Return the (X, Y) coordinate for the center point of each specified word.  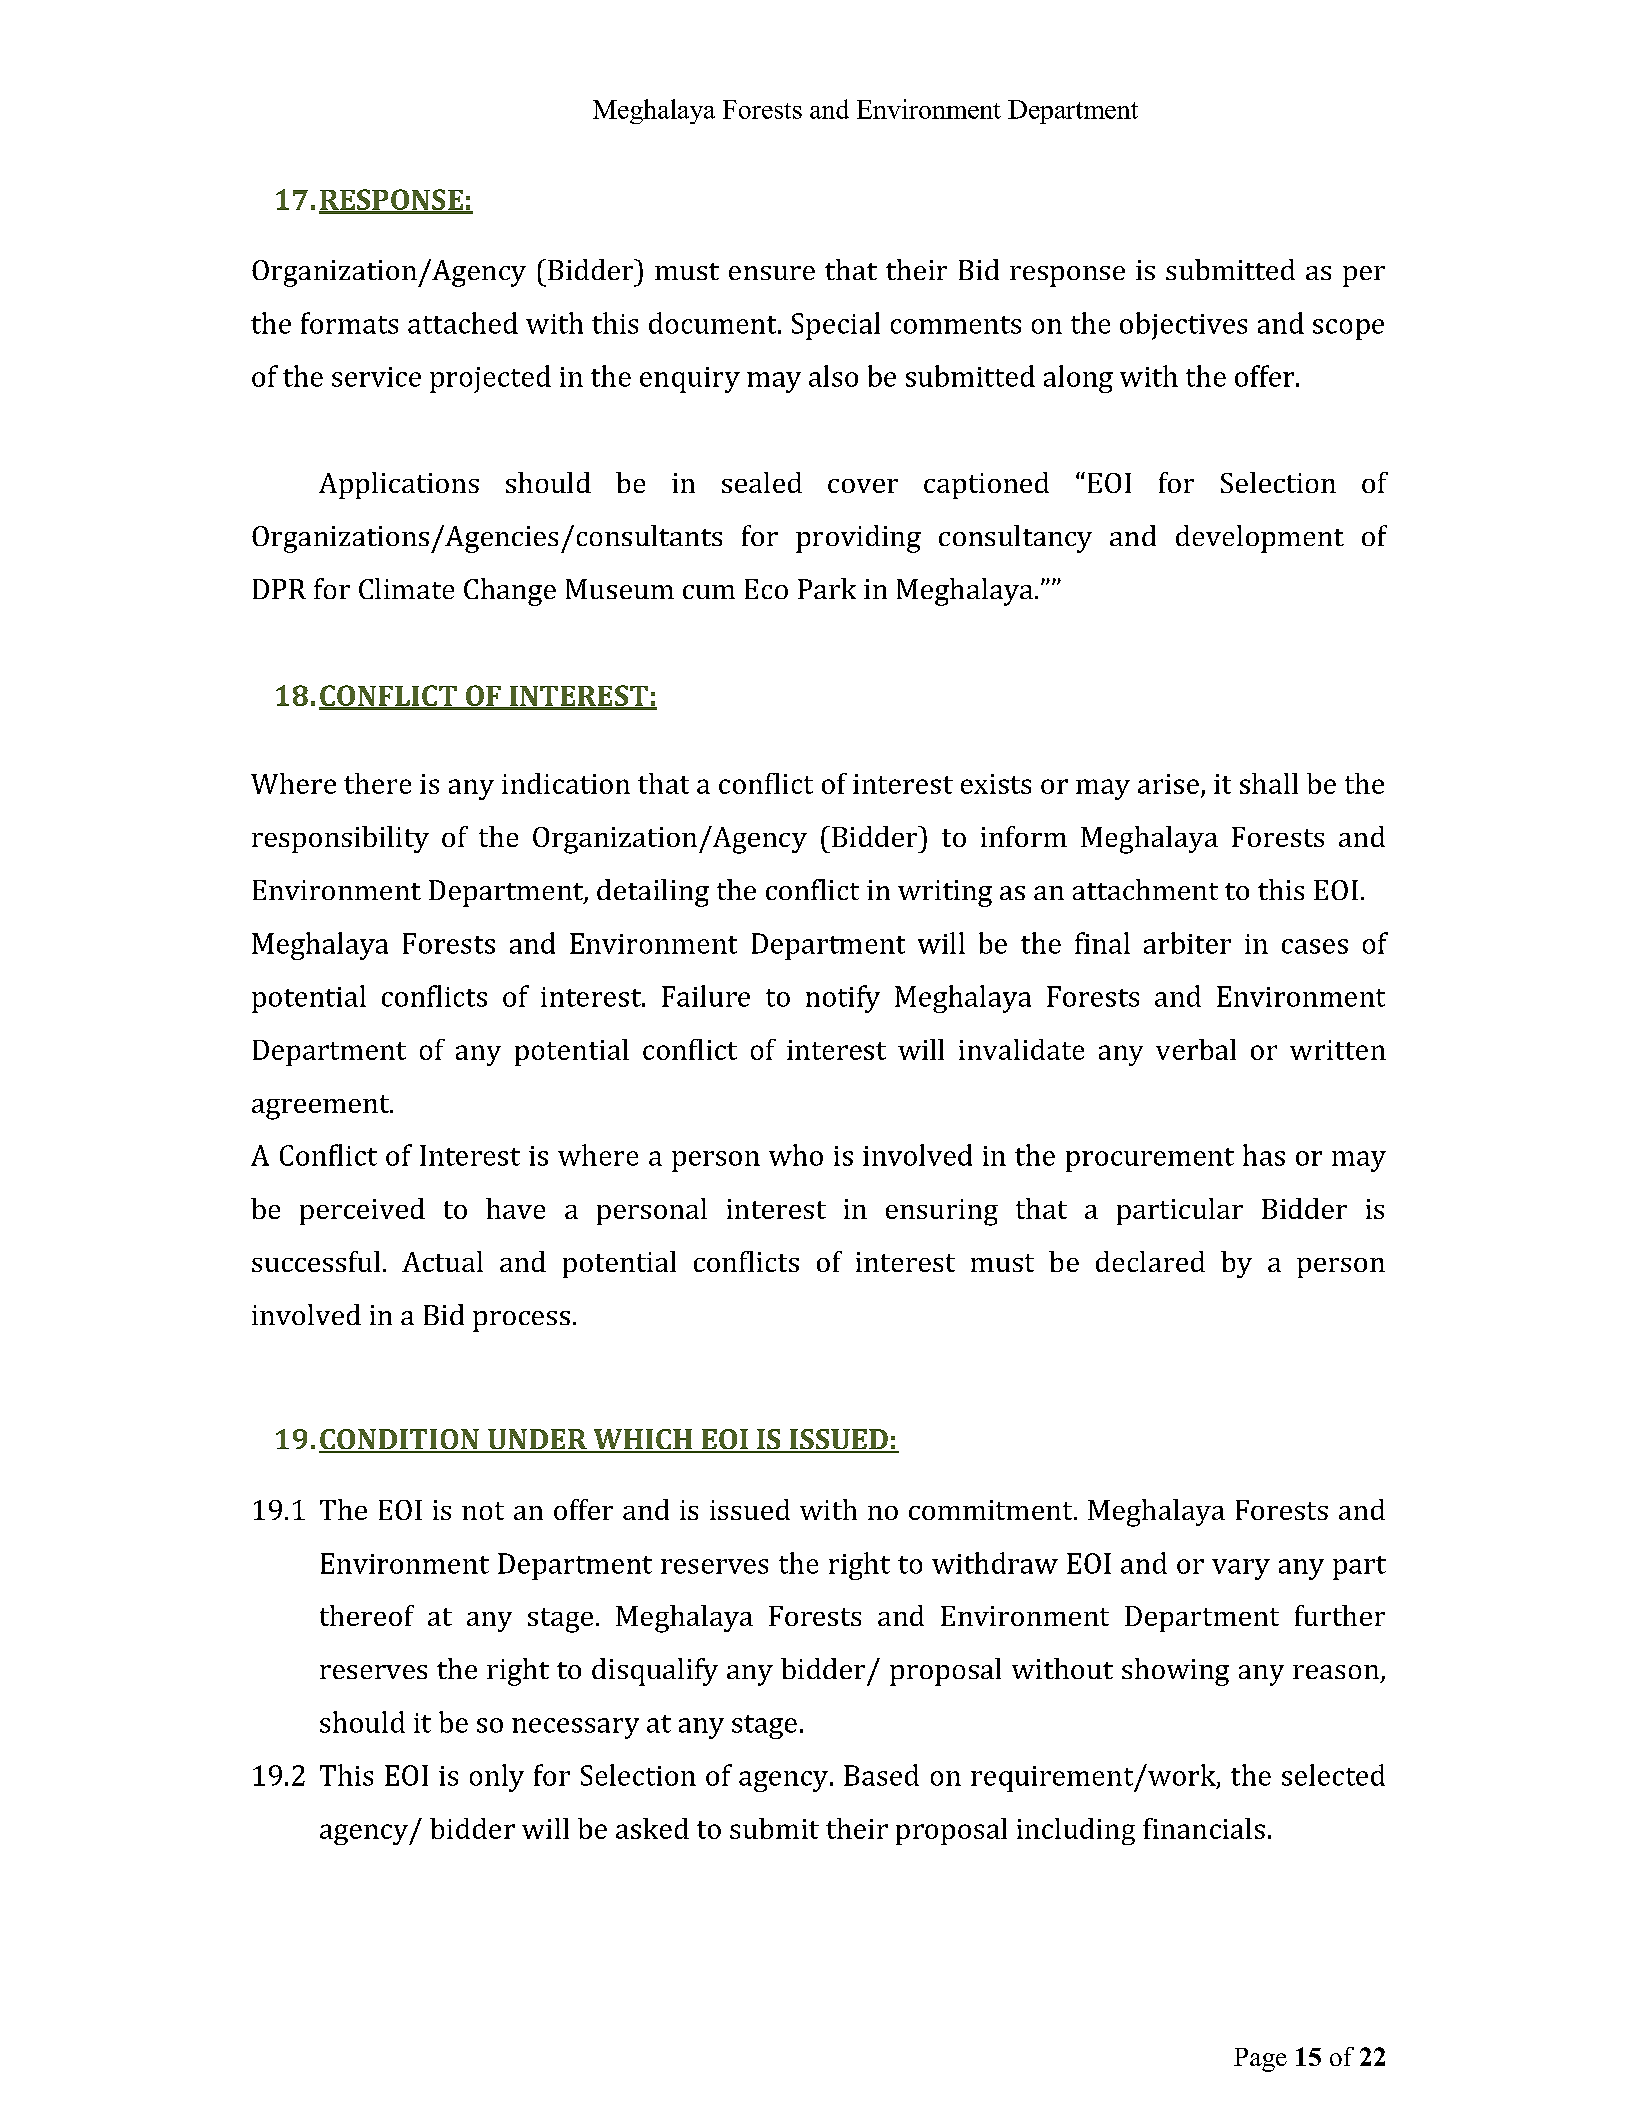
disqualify (655, 1672)
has (1264, 1155)
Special (836, 326)
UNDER (537, 1440)
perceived (362, 1211)
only (497, 1778)
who (796, 1155)
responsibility (340, 839)
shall (1269, 783)
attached (463, 323)
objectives (1183, 326)
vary (1241, 1569)
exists (996, 784)
